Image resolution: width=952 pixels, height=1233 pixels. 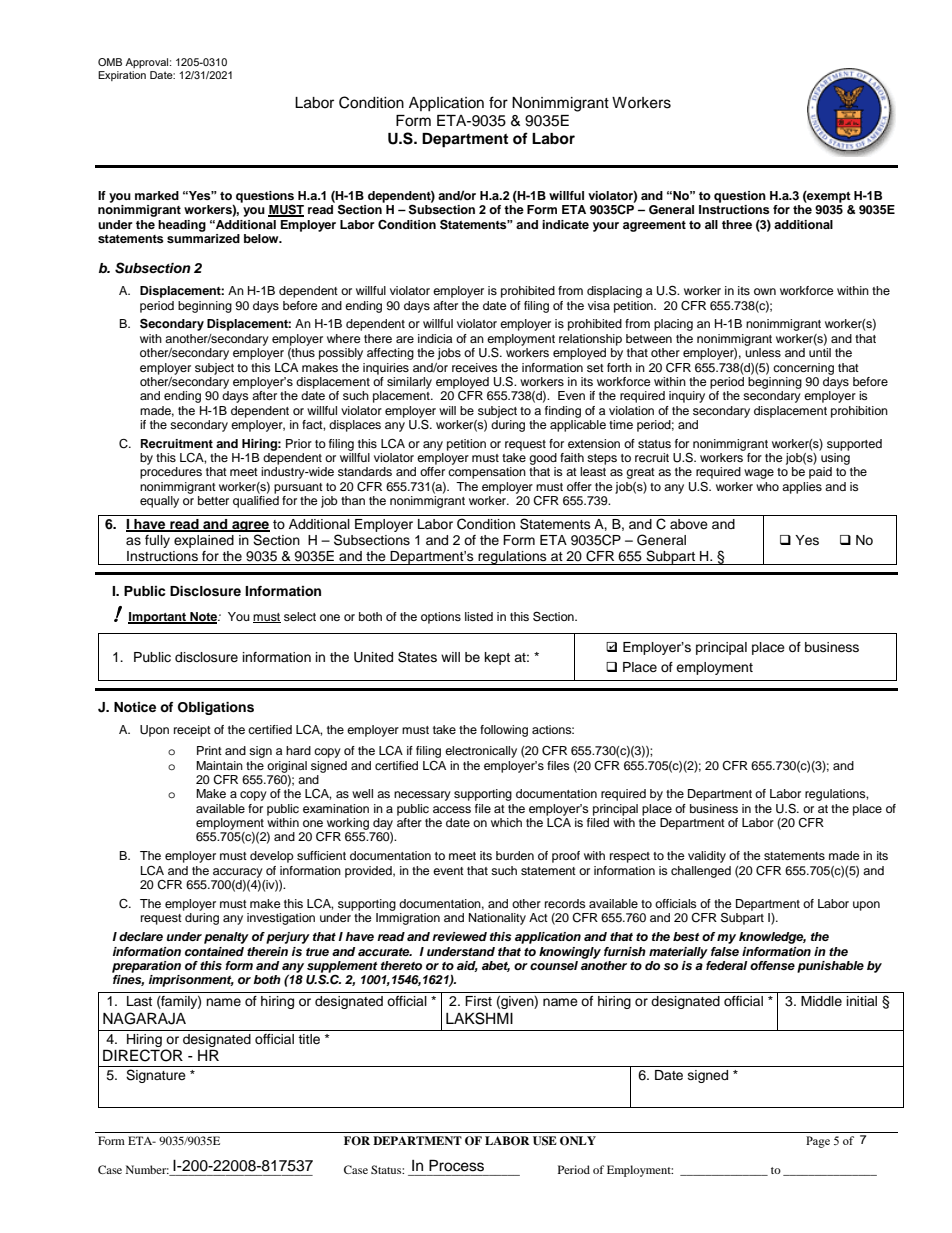 What do you see at coordinates (122, 76) in the screenshot?
I see `Expiration` at bounding box center [122, 76].
